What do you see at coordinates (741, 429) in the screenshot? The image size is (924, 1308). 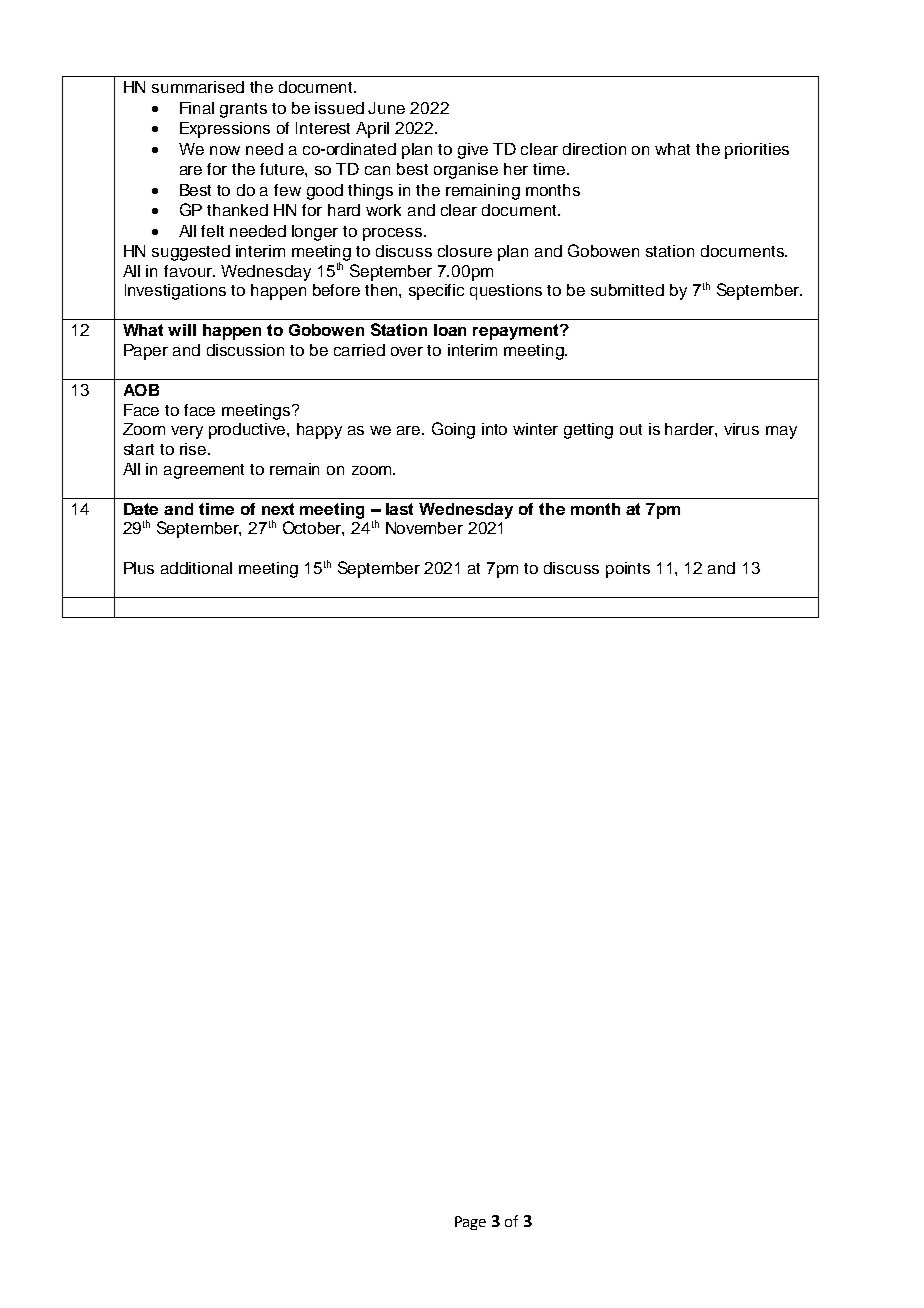 I see `virus` at bounding box center [741, 429].
